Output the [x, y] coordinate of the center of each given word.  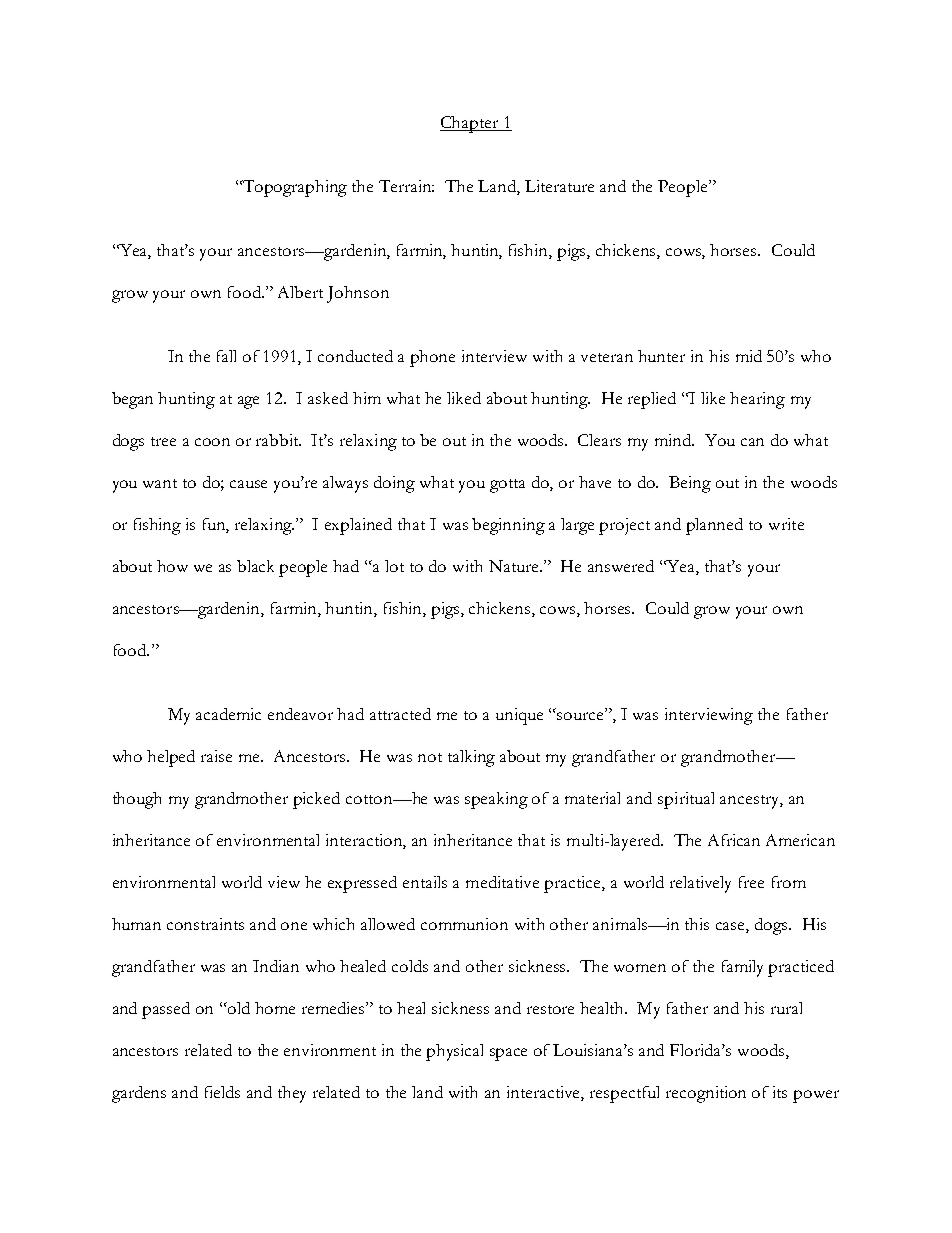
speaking [496, 800]
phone [432, 358]
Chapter [470, 124]
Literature [559, 186]
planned [714, 526]
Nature [515, 566]
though [137, 800]
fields [222, 1092]
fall [226, 356]
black [255, 566]
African [734, 840]
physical [454, 1052]
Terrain [406, 186]
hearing [757, 400]
